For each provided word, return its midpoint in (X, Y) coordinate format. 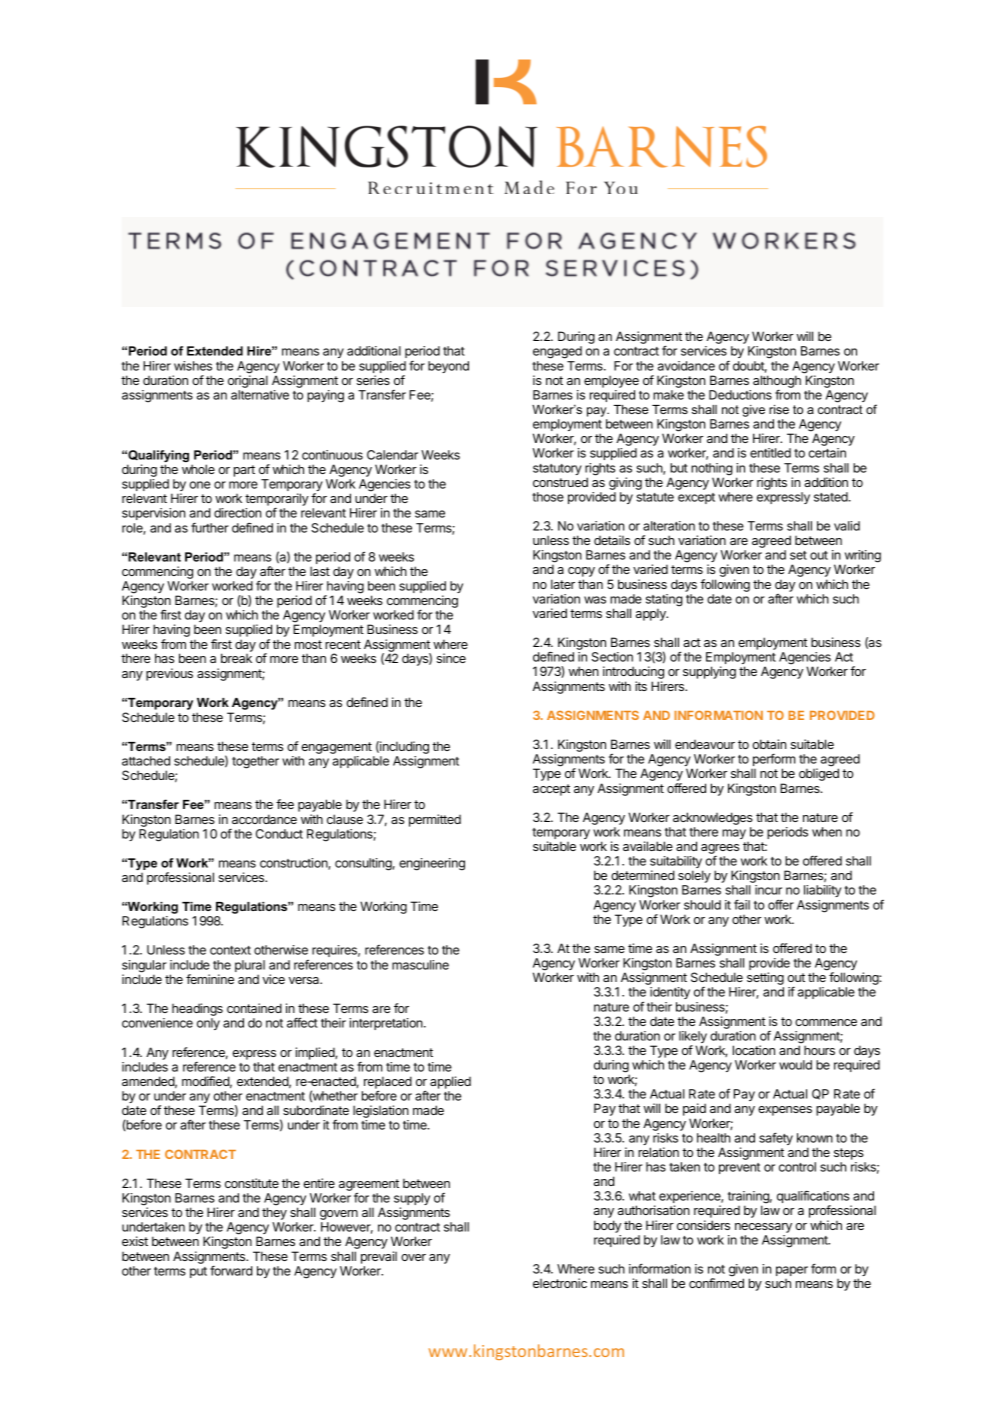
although (777, 381)
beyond (448, 367)
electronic (560, 1283)
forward (231, 1271)
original (248, 380)
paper (792, 1271)
